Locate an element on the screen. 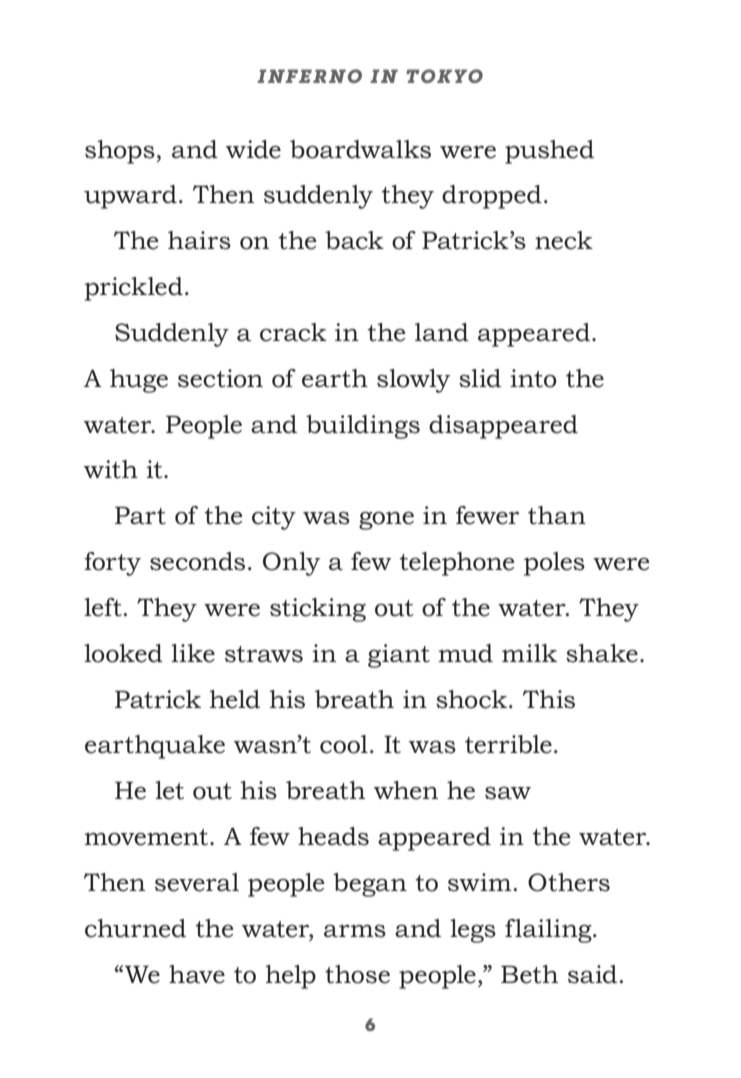 This screenshot has height=1078, width=741. Part is located at coordinates (140, 515).
